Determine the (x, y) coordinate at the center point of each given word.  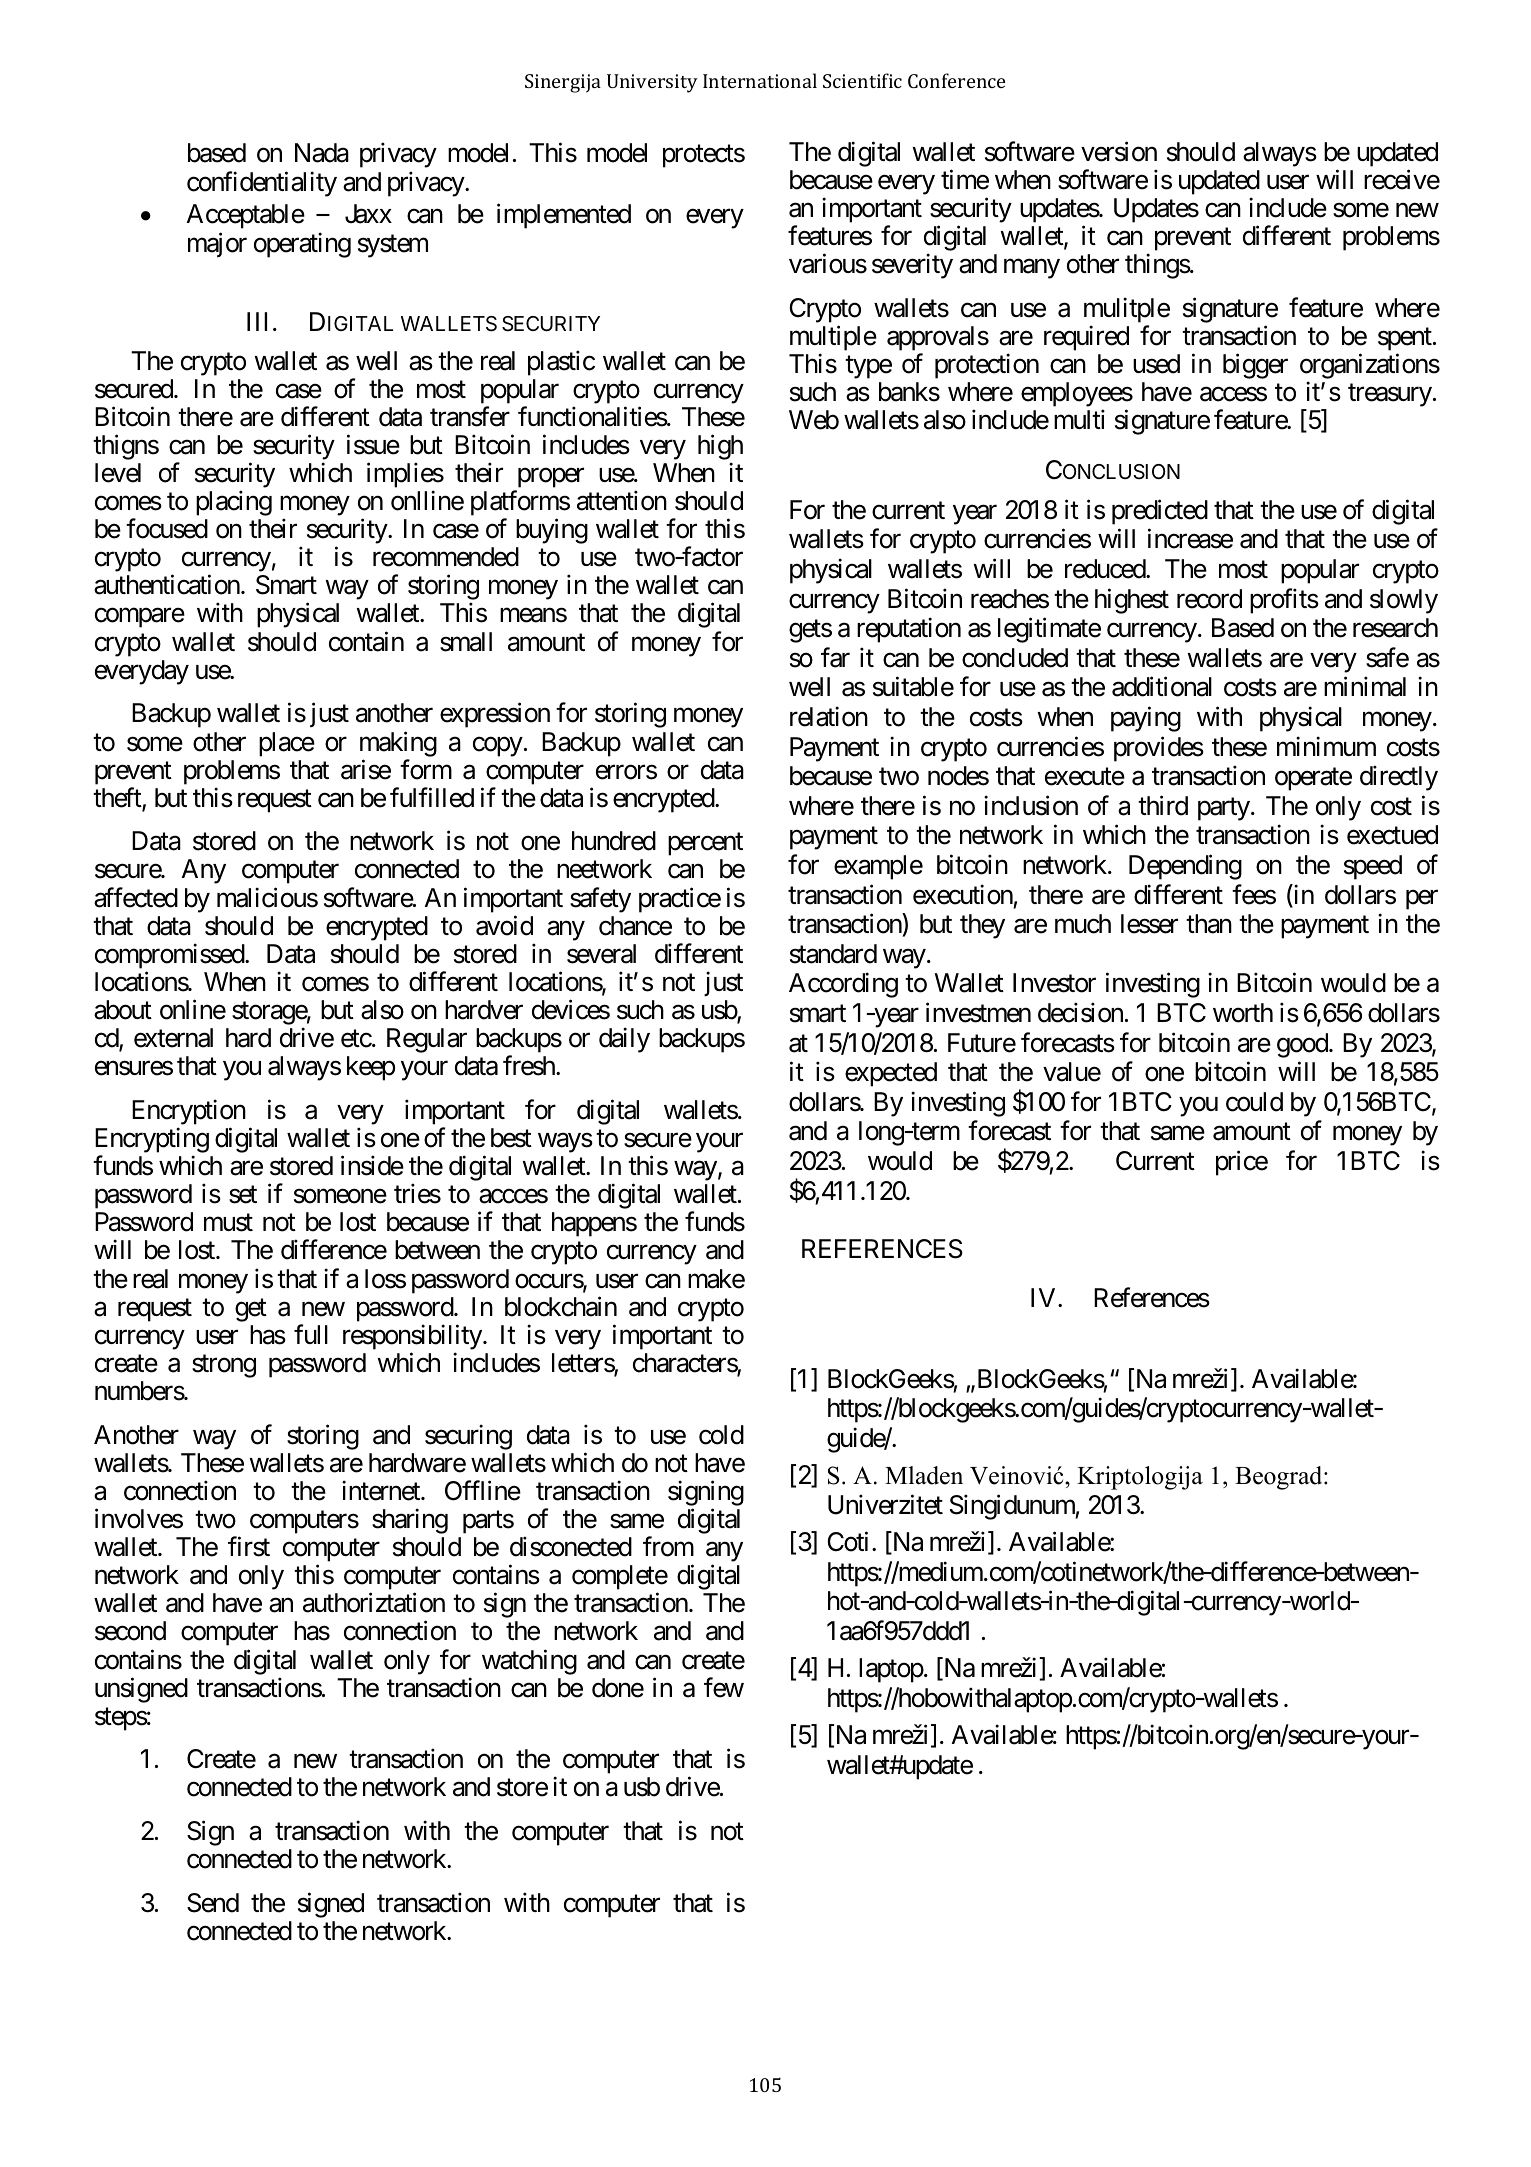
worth (1243, 1013)
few (724, 1687)
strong (224, 1366)
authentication (167, 585)
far (835, 657)
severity (912, 266)
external (173, 1038)
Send (213, 1903)
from (668, 1546)
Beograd (1280, 1478)
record (1209, 599)
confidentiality (262, 184)
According (843, 985)
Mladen (924, 1475)
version (1119, 151)
